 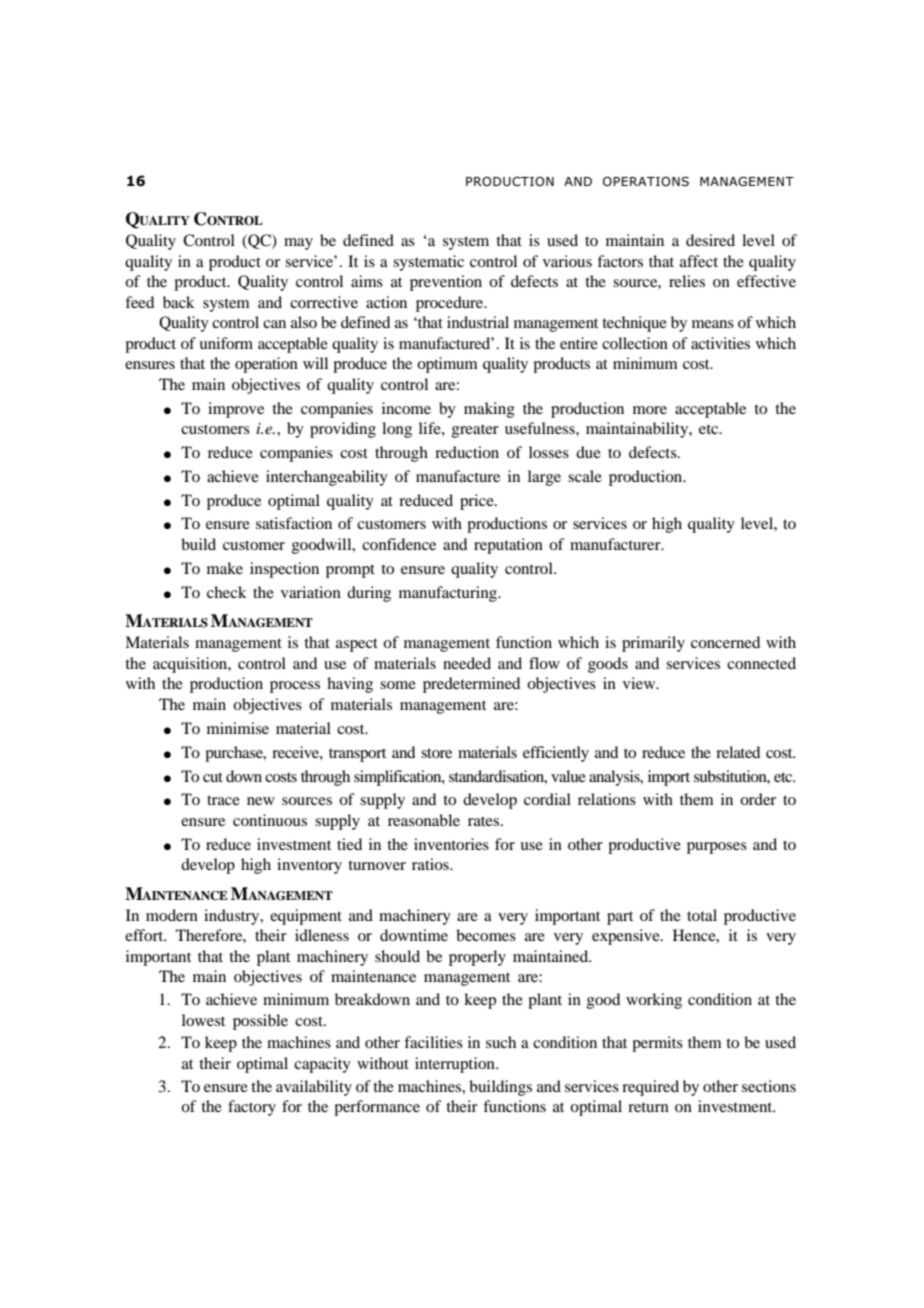 What do you see at coordinates (424, 820) in the screenshot?
I see `reasonable` at bounding box center [424, 820].
